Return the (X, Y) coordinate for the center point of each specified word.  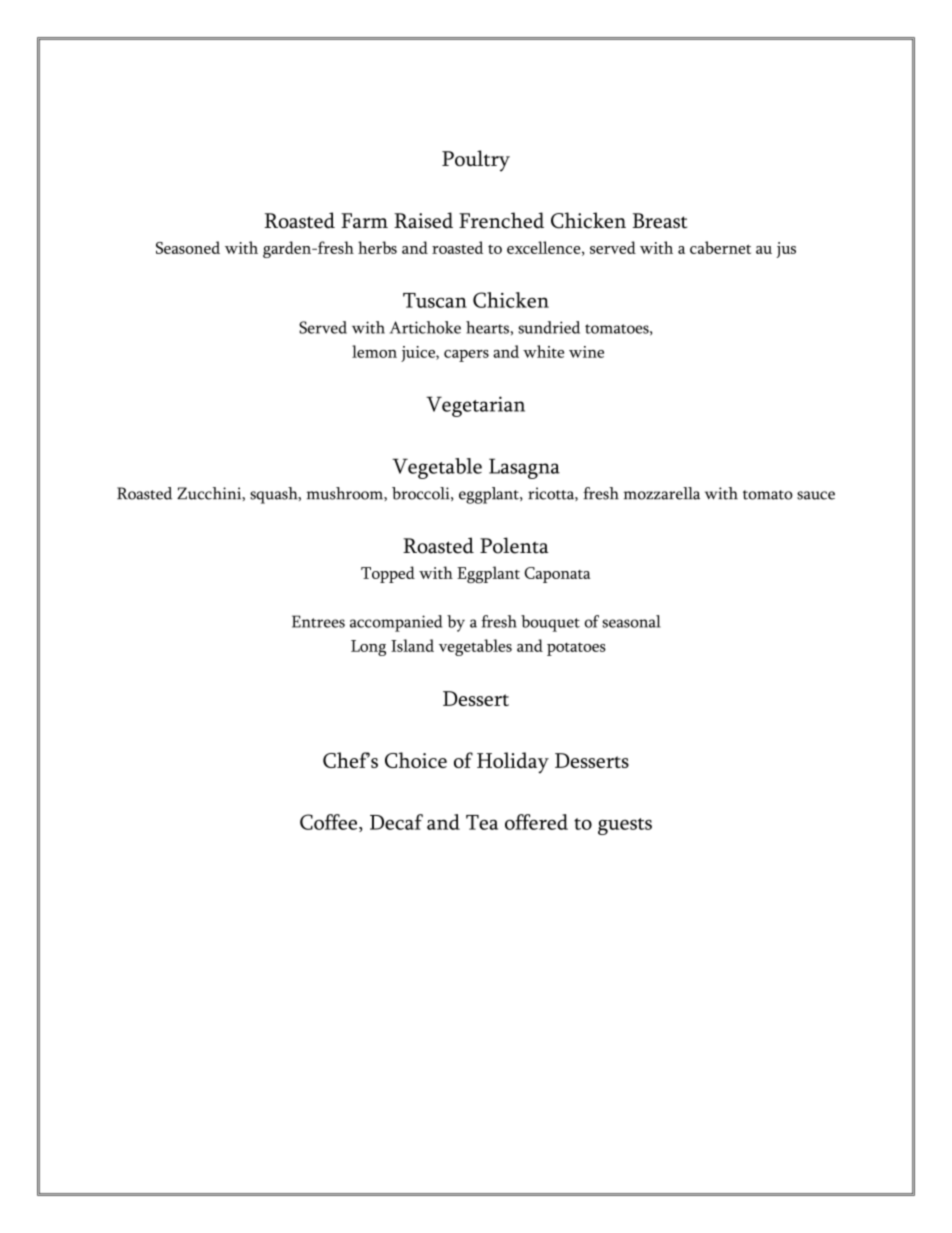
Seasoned (188, 247)
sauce (816, 495)
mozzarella (661, 493)
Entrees (318, 621)
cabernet (720, 247)
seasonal (631, 621)
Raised (423, 220)
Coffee (328, 822)
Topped (388, 574)
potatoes (576, 649)
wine (586, 352)
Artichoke (425, 327)
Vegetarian (475, 406)
